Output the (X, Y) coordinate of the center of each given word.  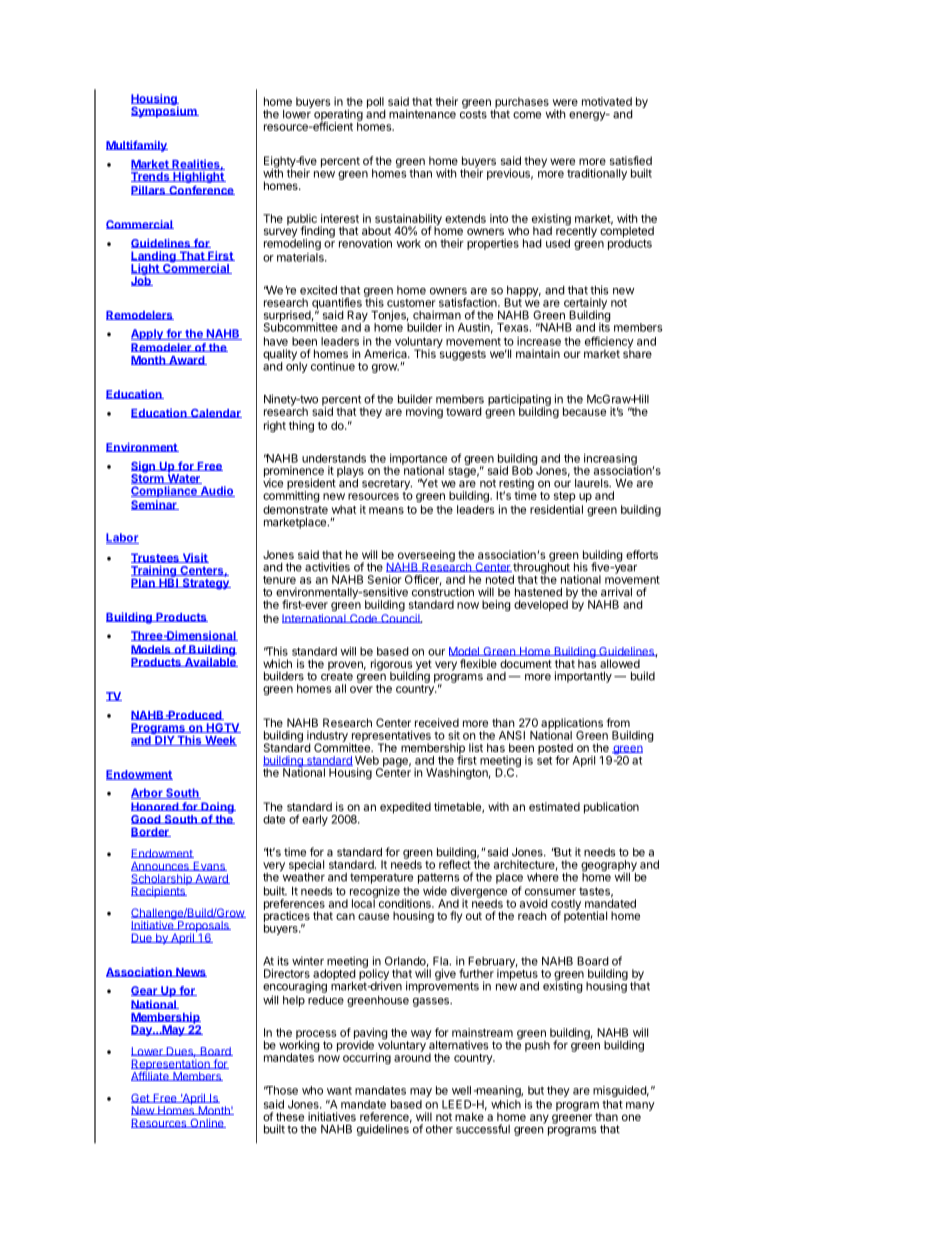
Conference (201, 190)
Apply (148, 334)
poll (376, 104)
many (640, 1106)
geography (609, 867)
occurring (367, 1058)
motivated (607, 101)
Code (363, 618)
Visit (194, 558)
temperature (381, 878)
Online (207, 1123)
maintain (538, 353)
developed (541, 605)
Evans (209, 866)
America (386, 353)
